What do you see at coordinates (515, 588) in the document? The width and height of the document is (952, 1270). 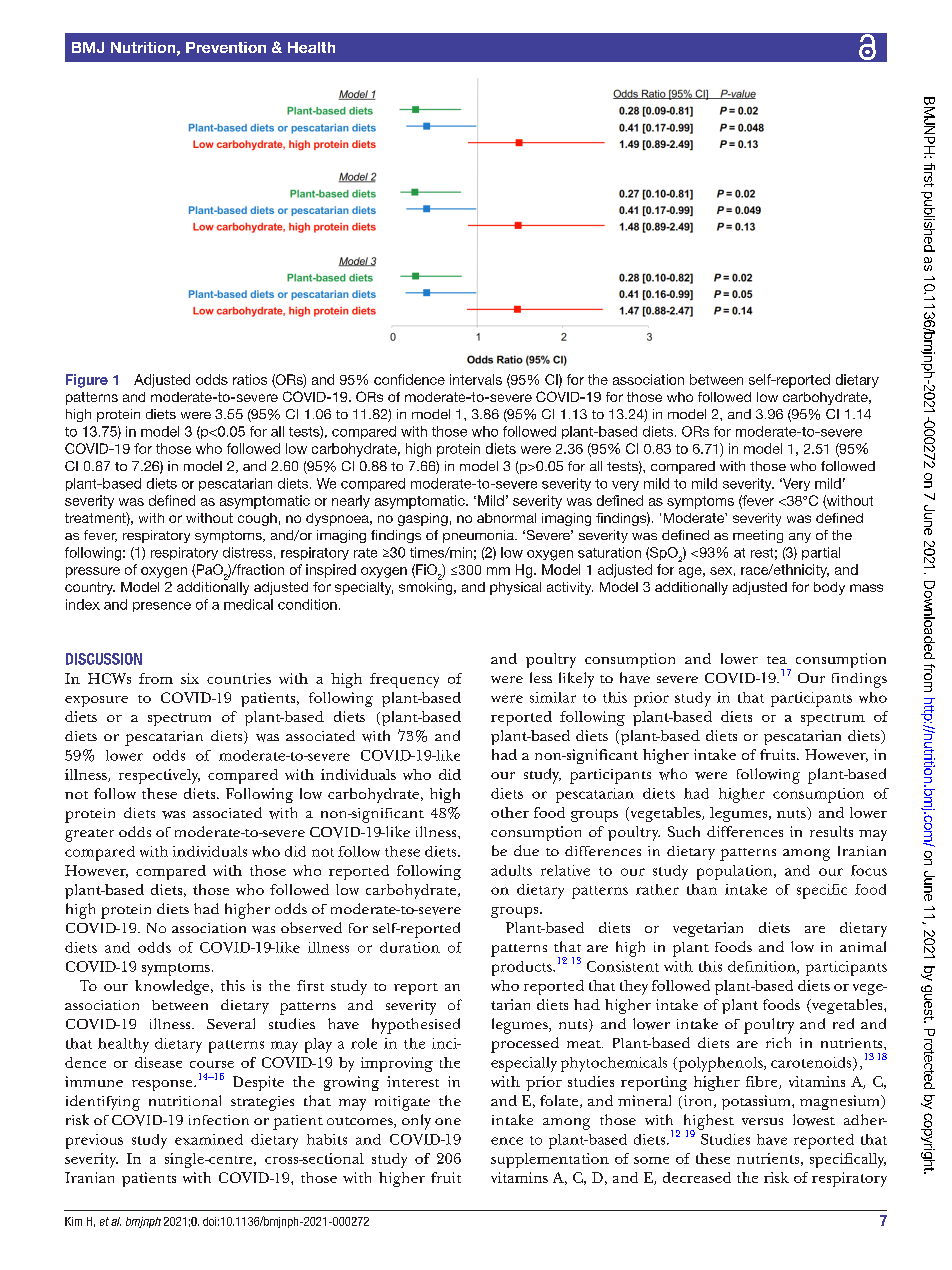 I see `physical` at bounding box center [515, 588].
